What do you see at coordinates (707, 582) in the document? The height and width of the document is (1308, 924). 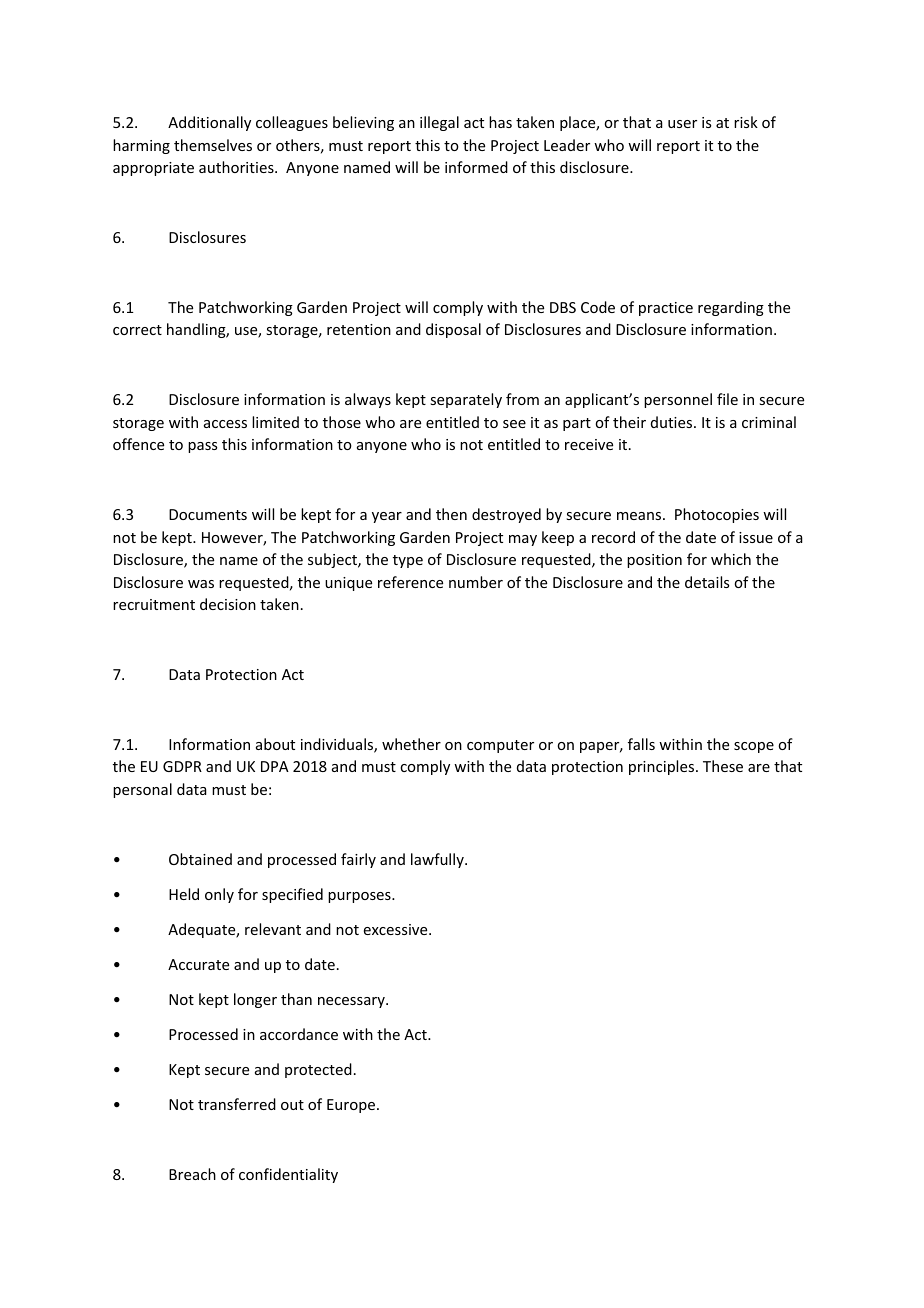 I see `details` at bounding box center [707, 582].
